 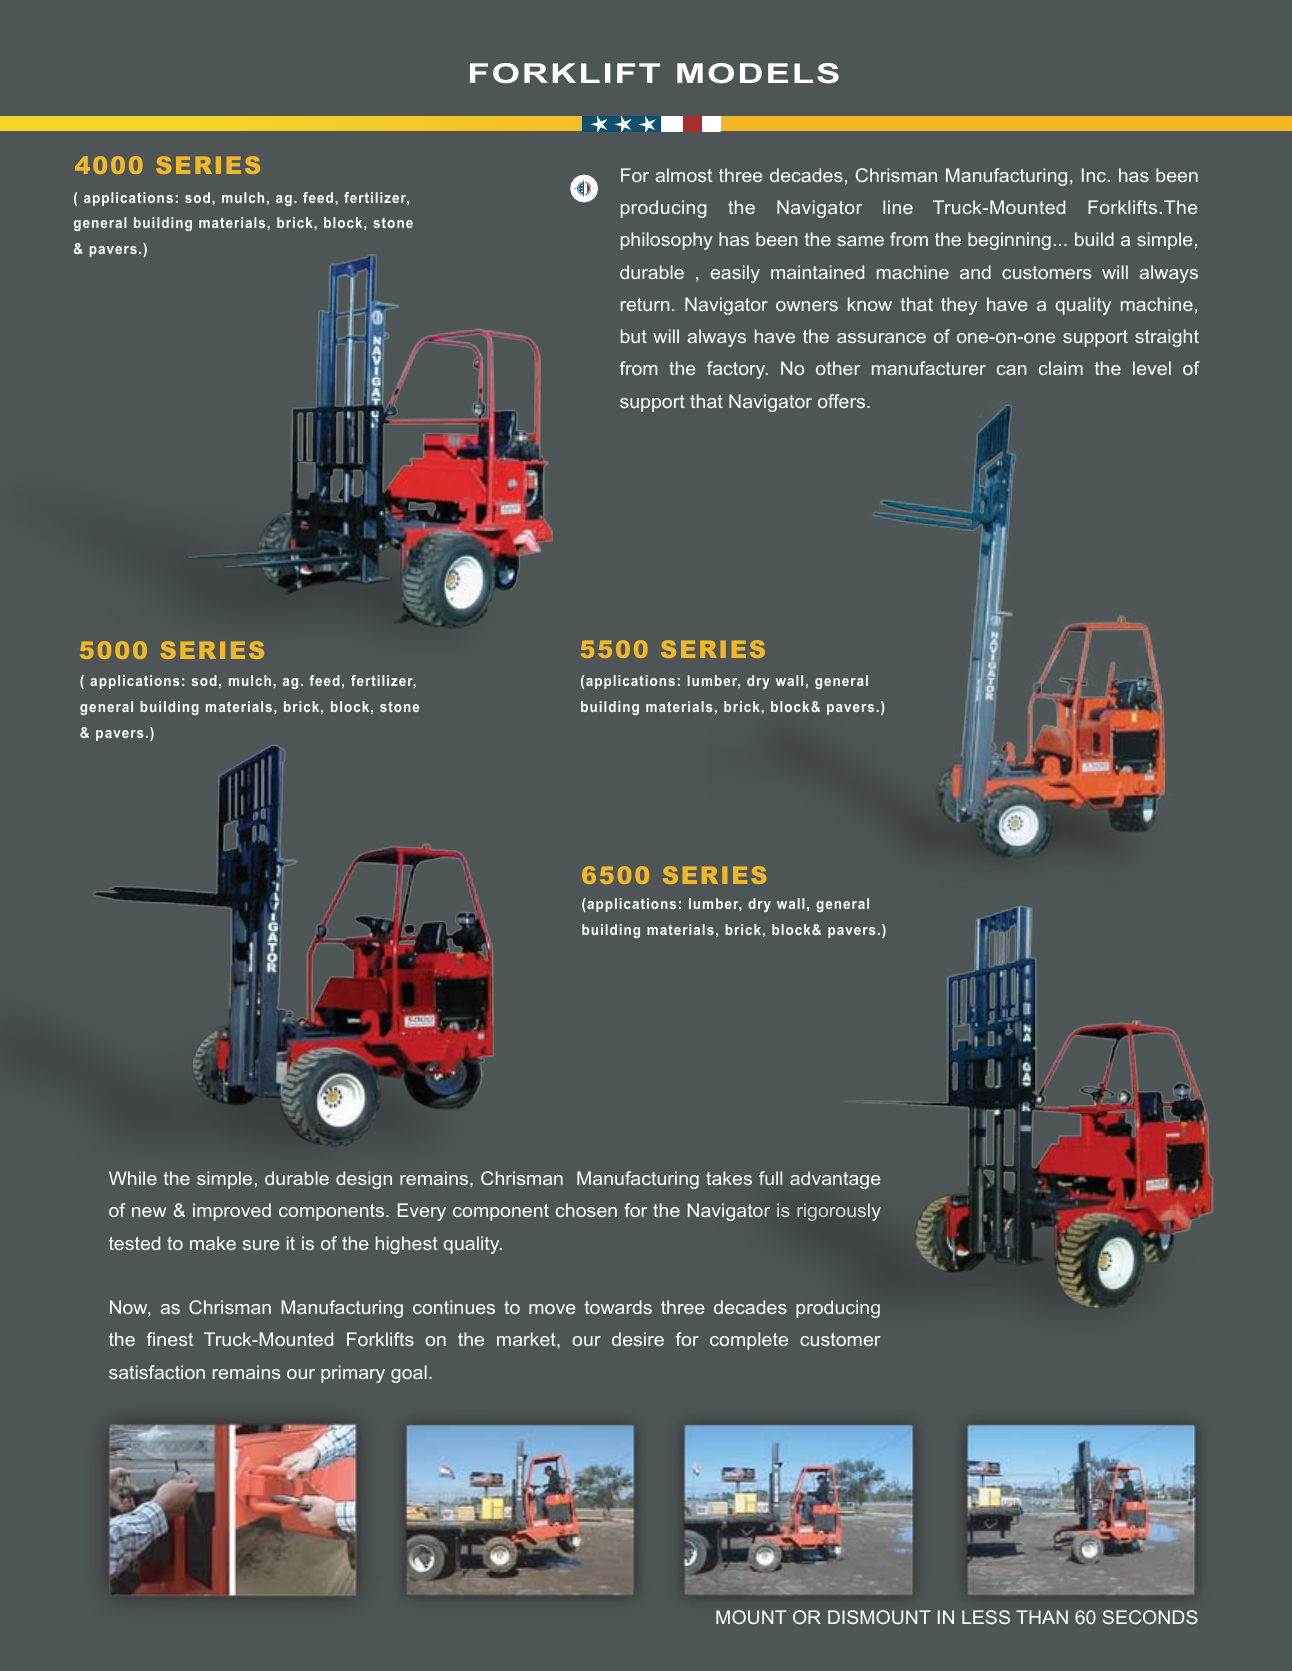 What do you see at coordinates (1094, 175) in the screenshot?
I see `Inc` at bounding box center [1094, 175].
